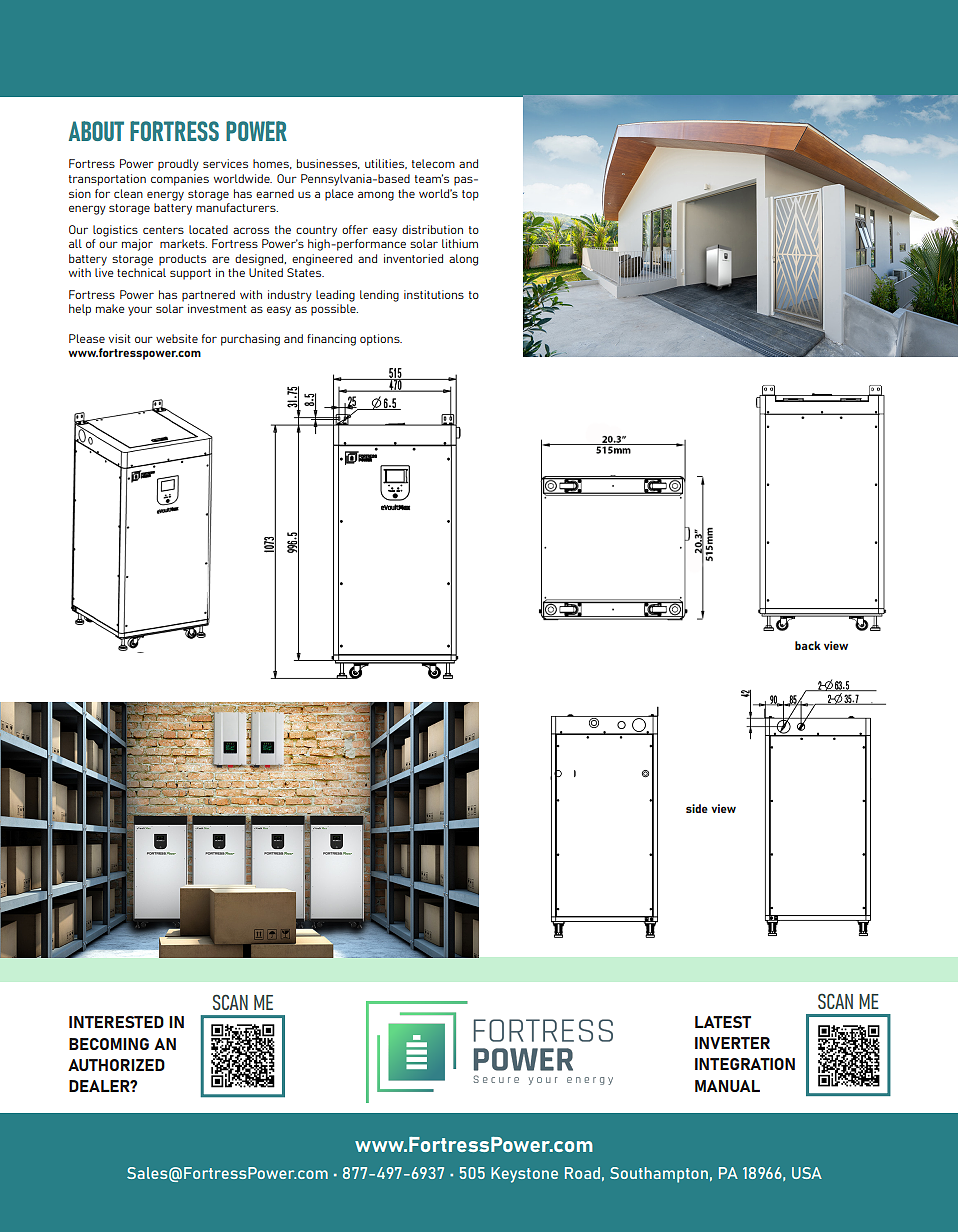 The height and width of the page is (1232, 958). I want to click on back, so click(808, 645).
